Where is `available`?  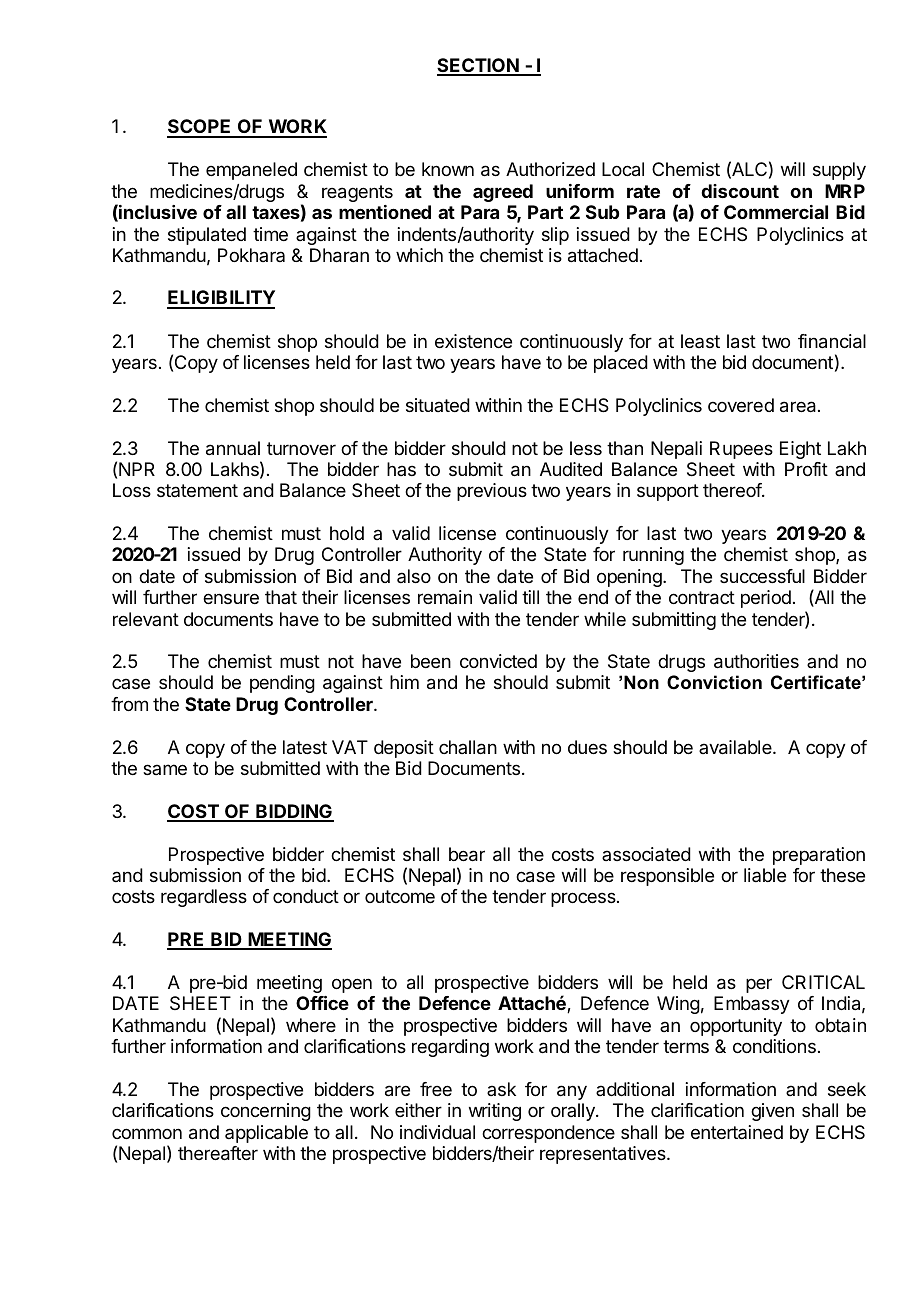 available is located at coordinates (736, 747).
